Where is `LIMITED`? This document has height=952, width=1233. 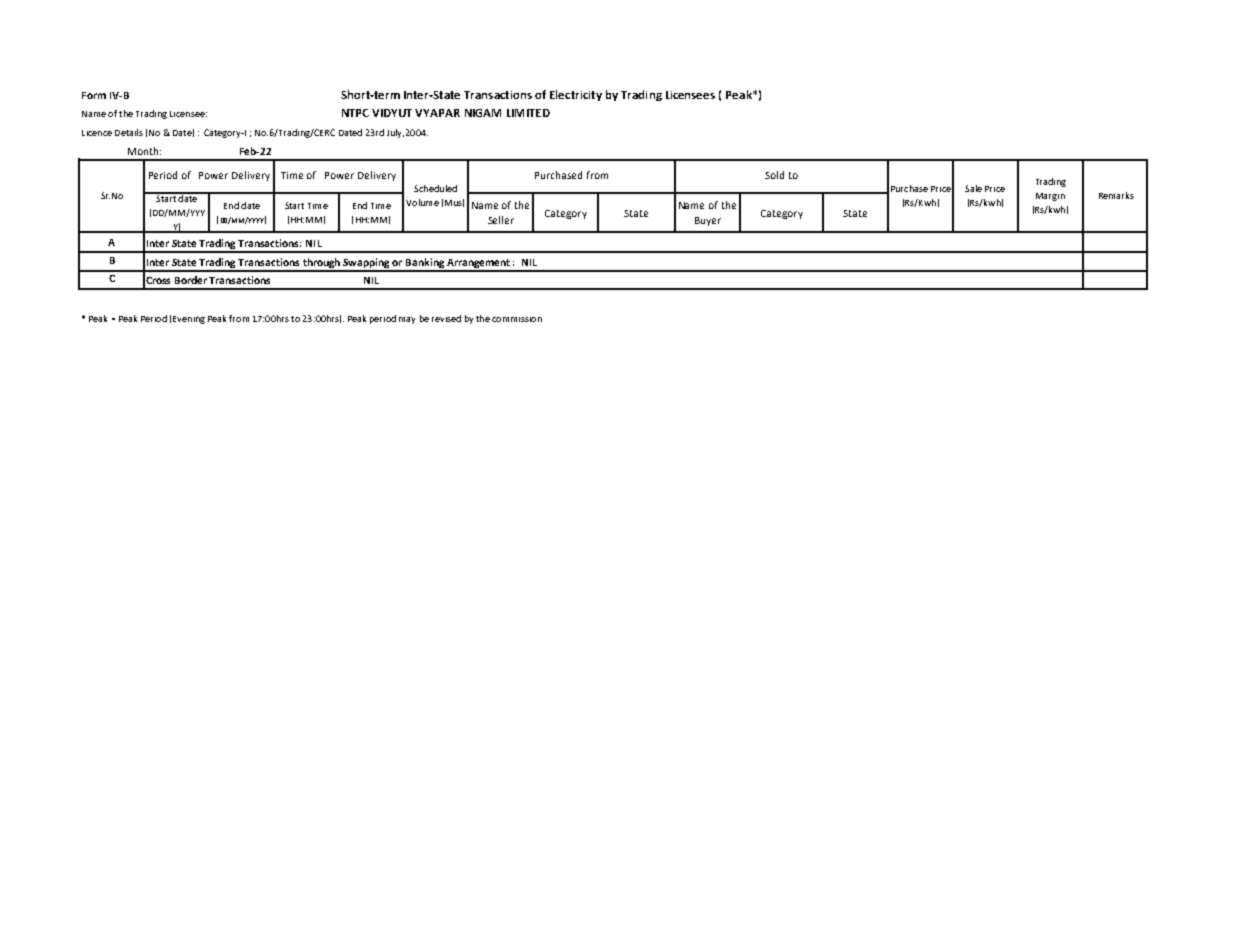 LIMITED is located at coordinates (528, 113).
